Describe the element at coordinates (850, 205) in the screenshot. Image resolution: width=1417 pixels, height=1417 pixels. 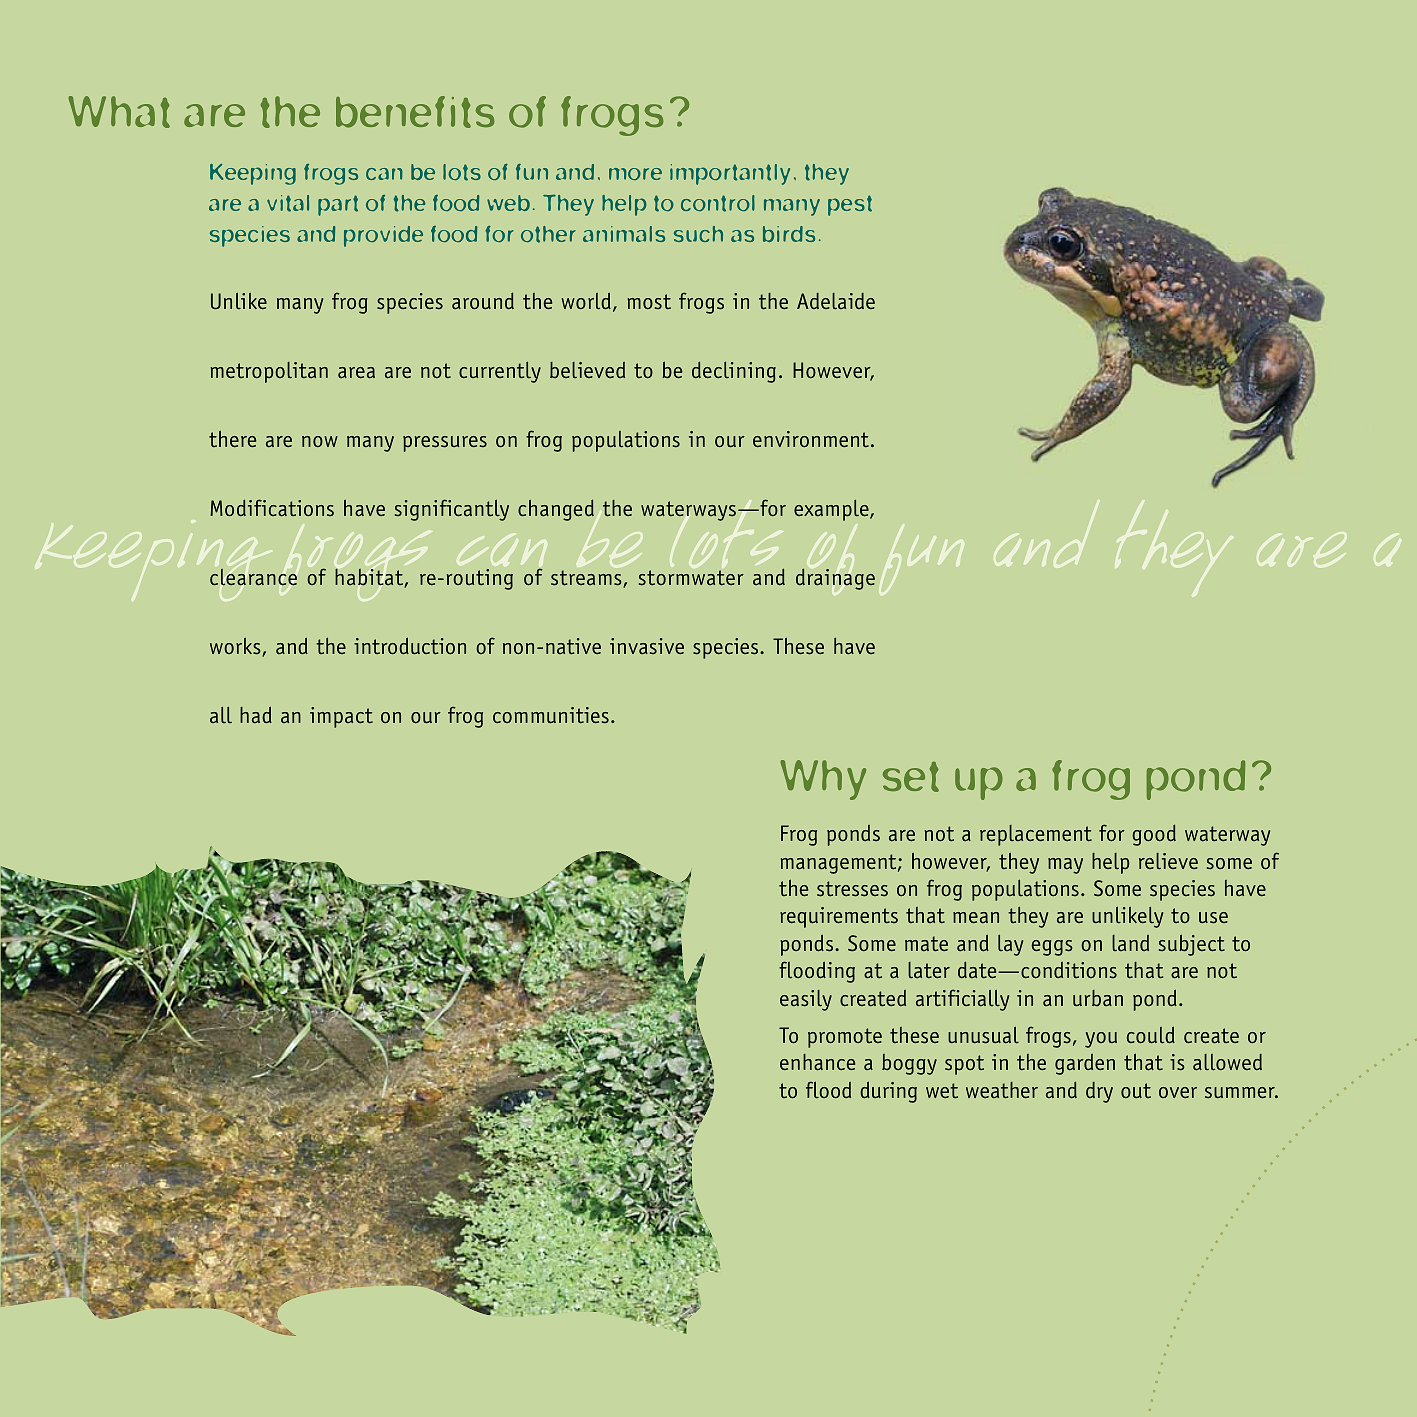
I see `pest` at that location.
